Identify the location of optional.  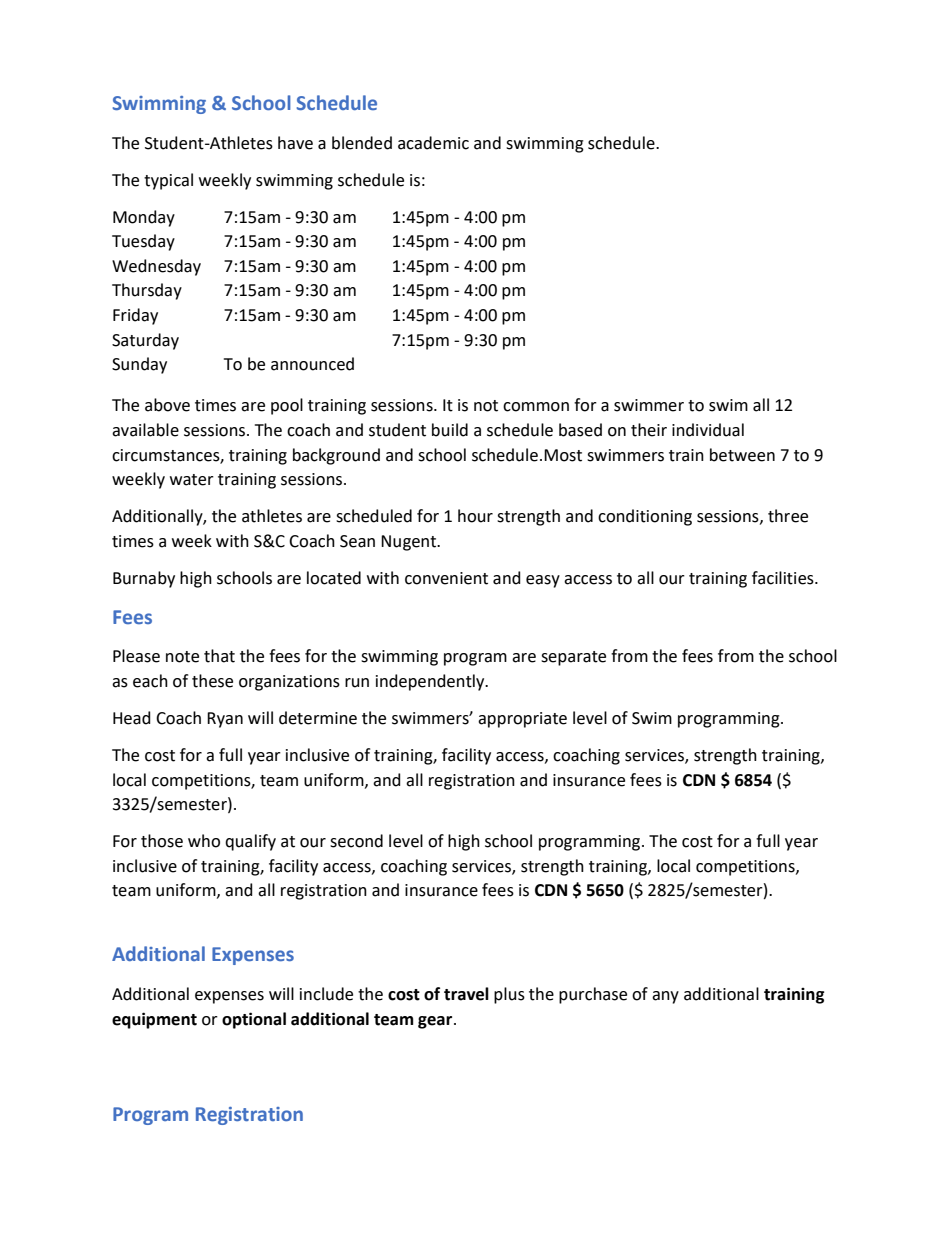
(254, 1020).
